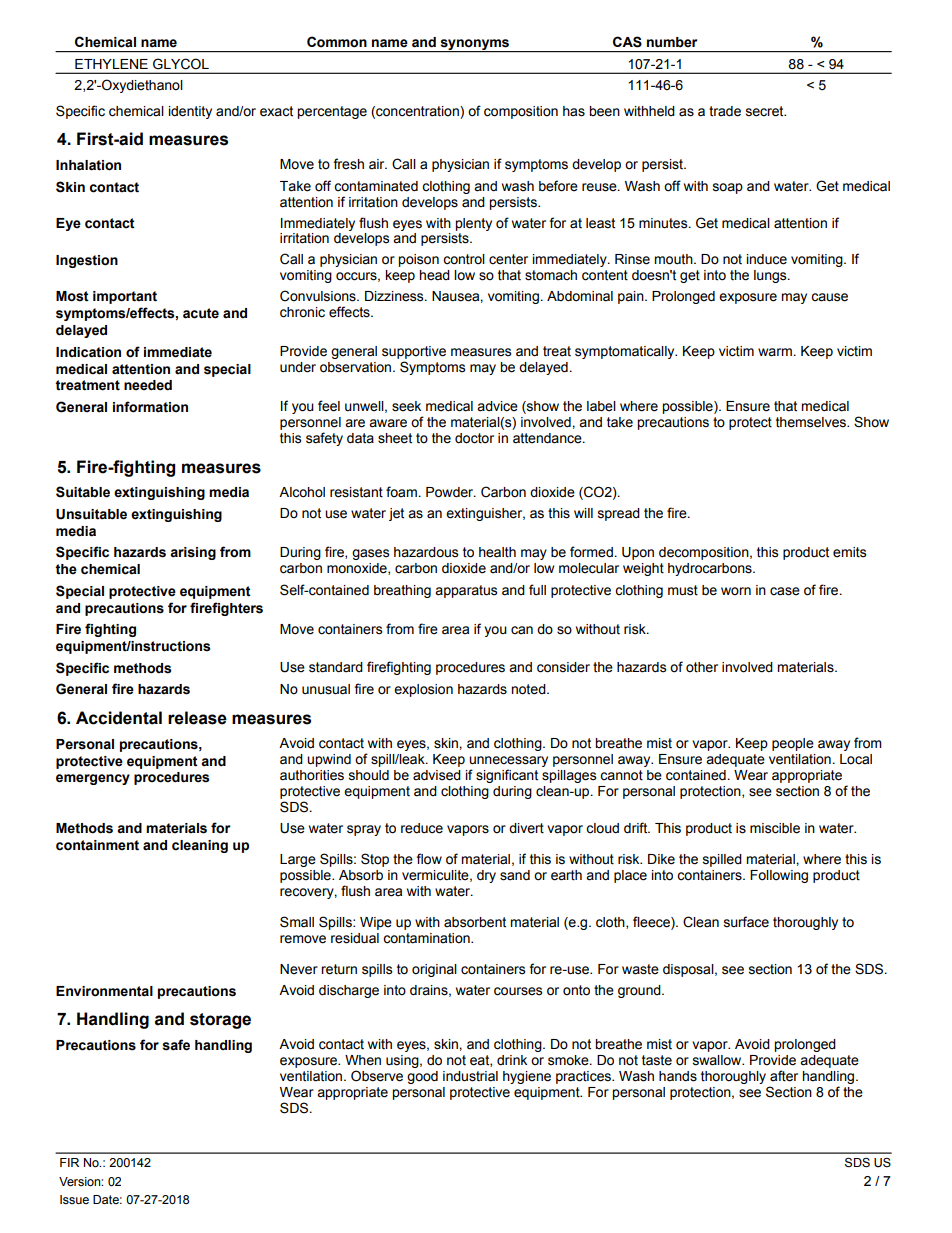 The width and height of the page is (952, 1233). I want to click on GLYCOL, so click(181, 64).
